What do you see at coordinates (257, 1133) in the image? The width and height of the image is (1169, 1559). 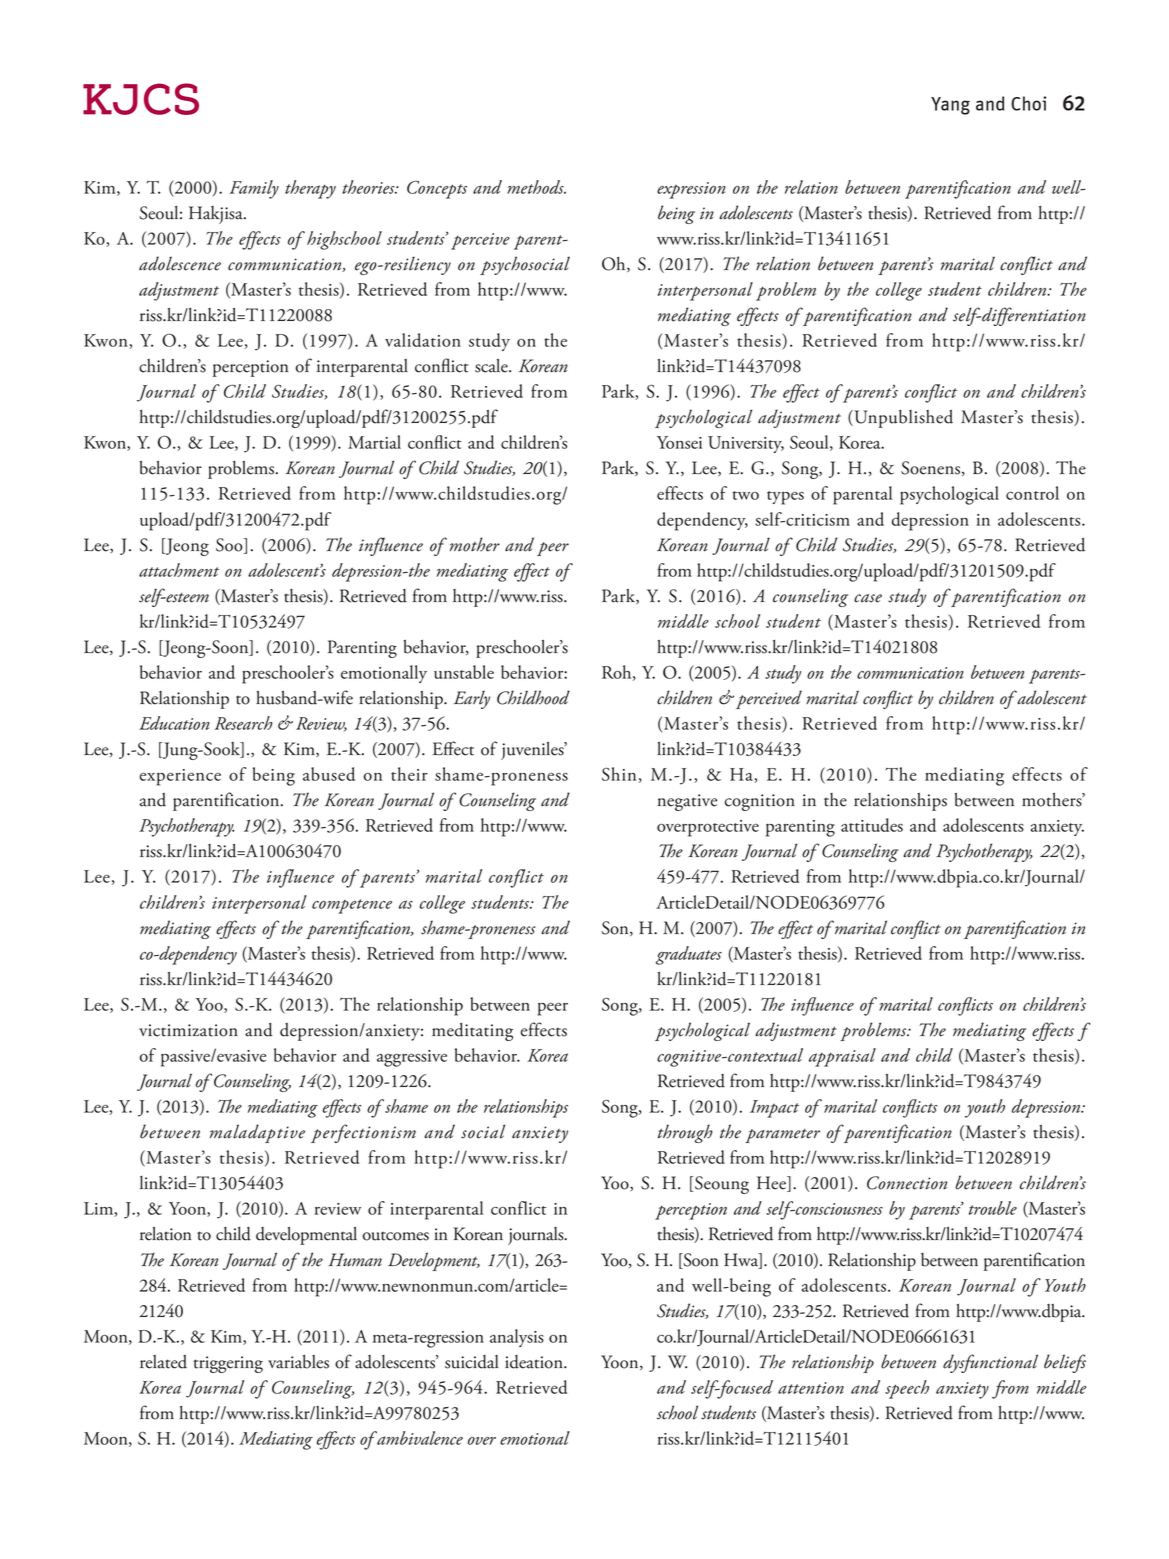 I see `maladaptive` at bounding box center [257, 1133].
